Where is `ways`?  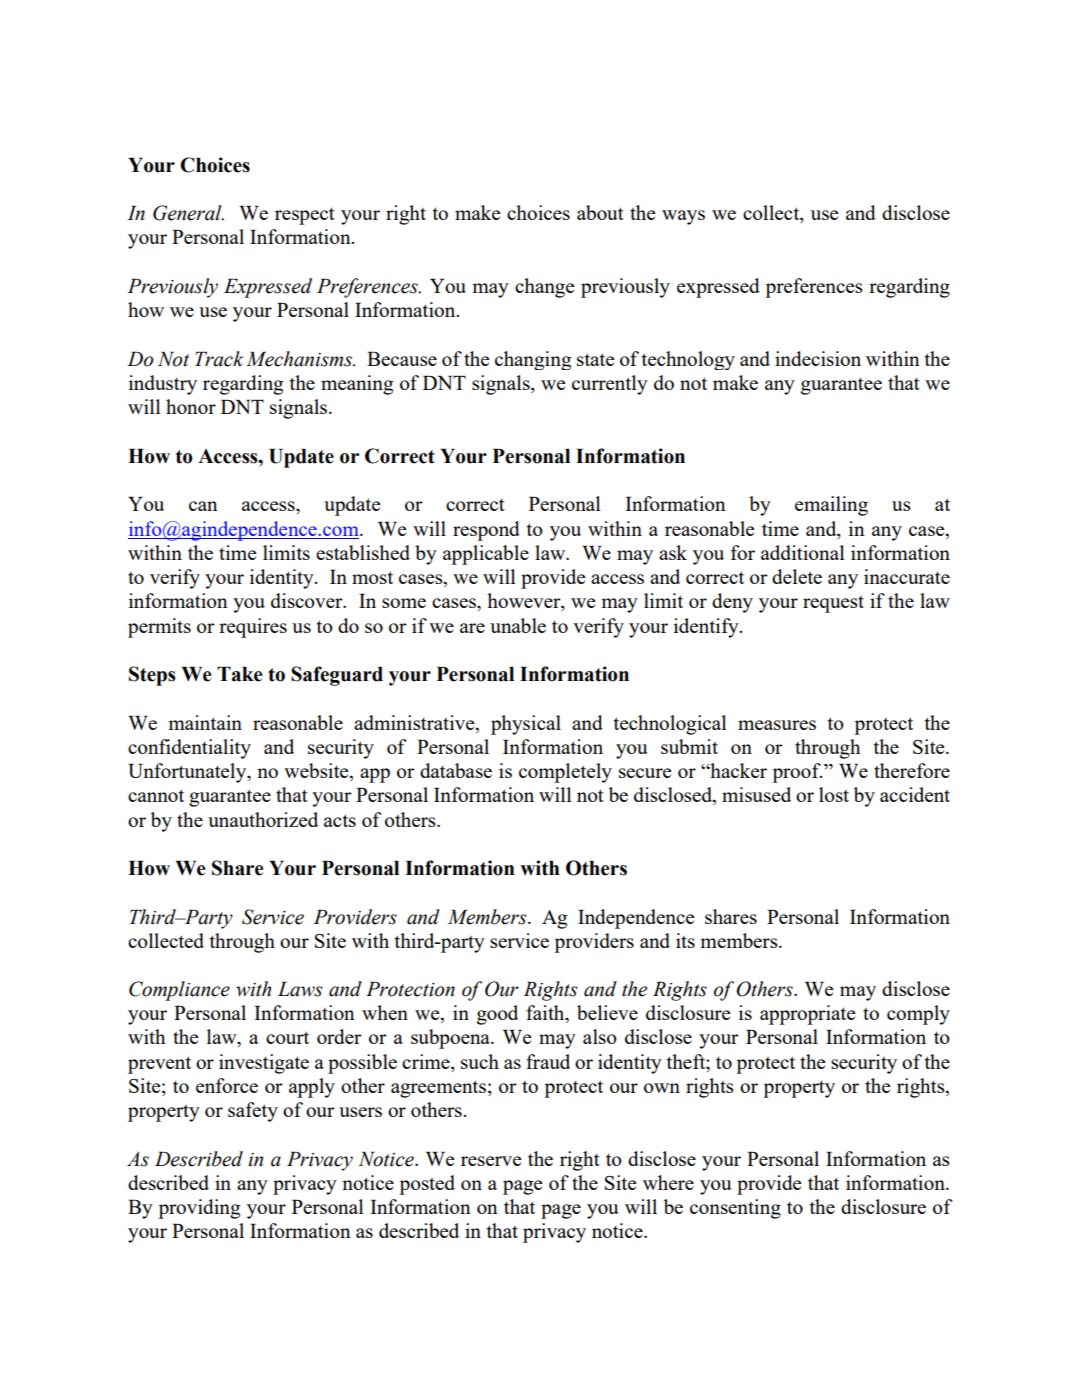
ways is located at coordinates (683, 217).
